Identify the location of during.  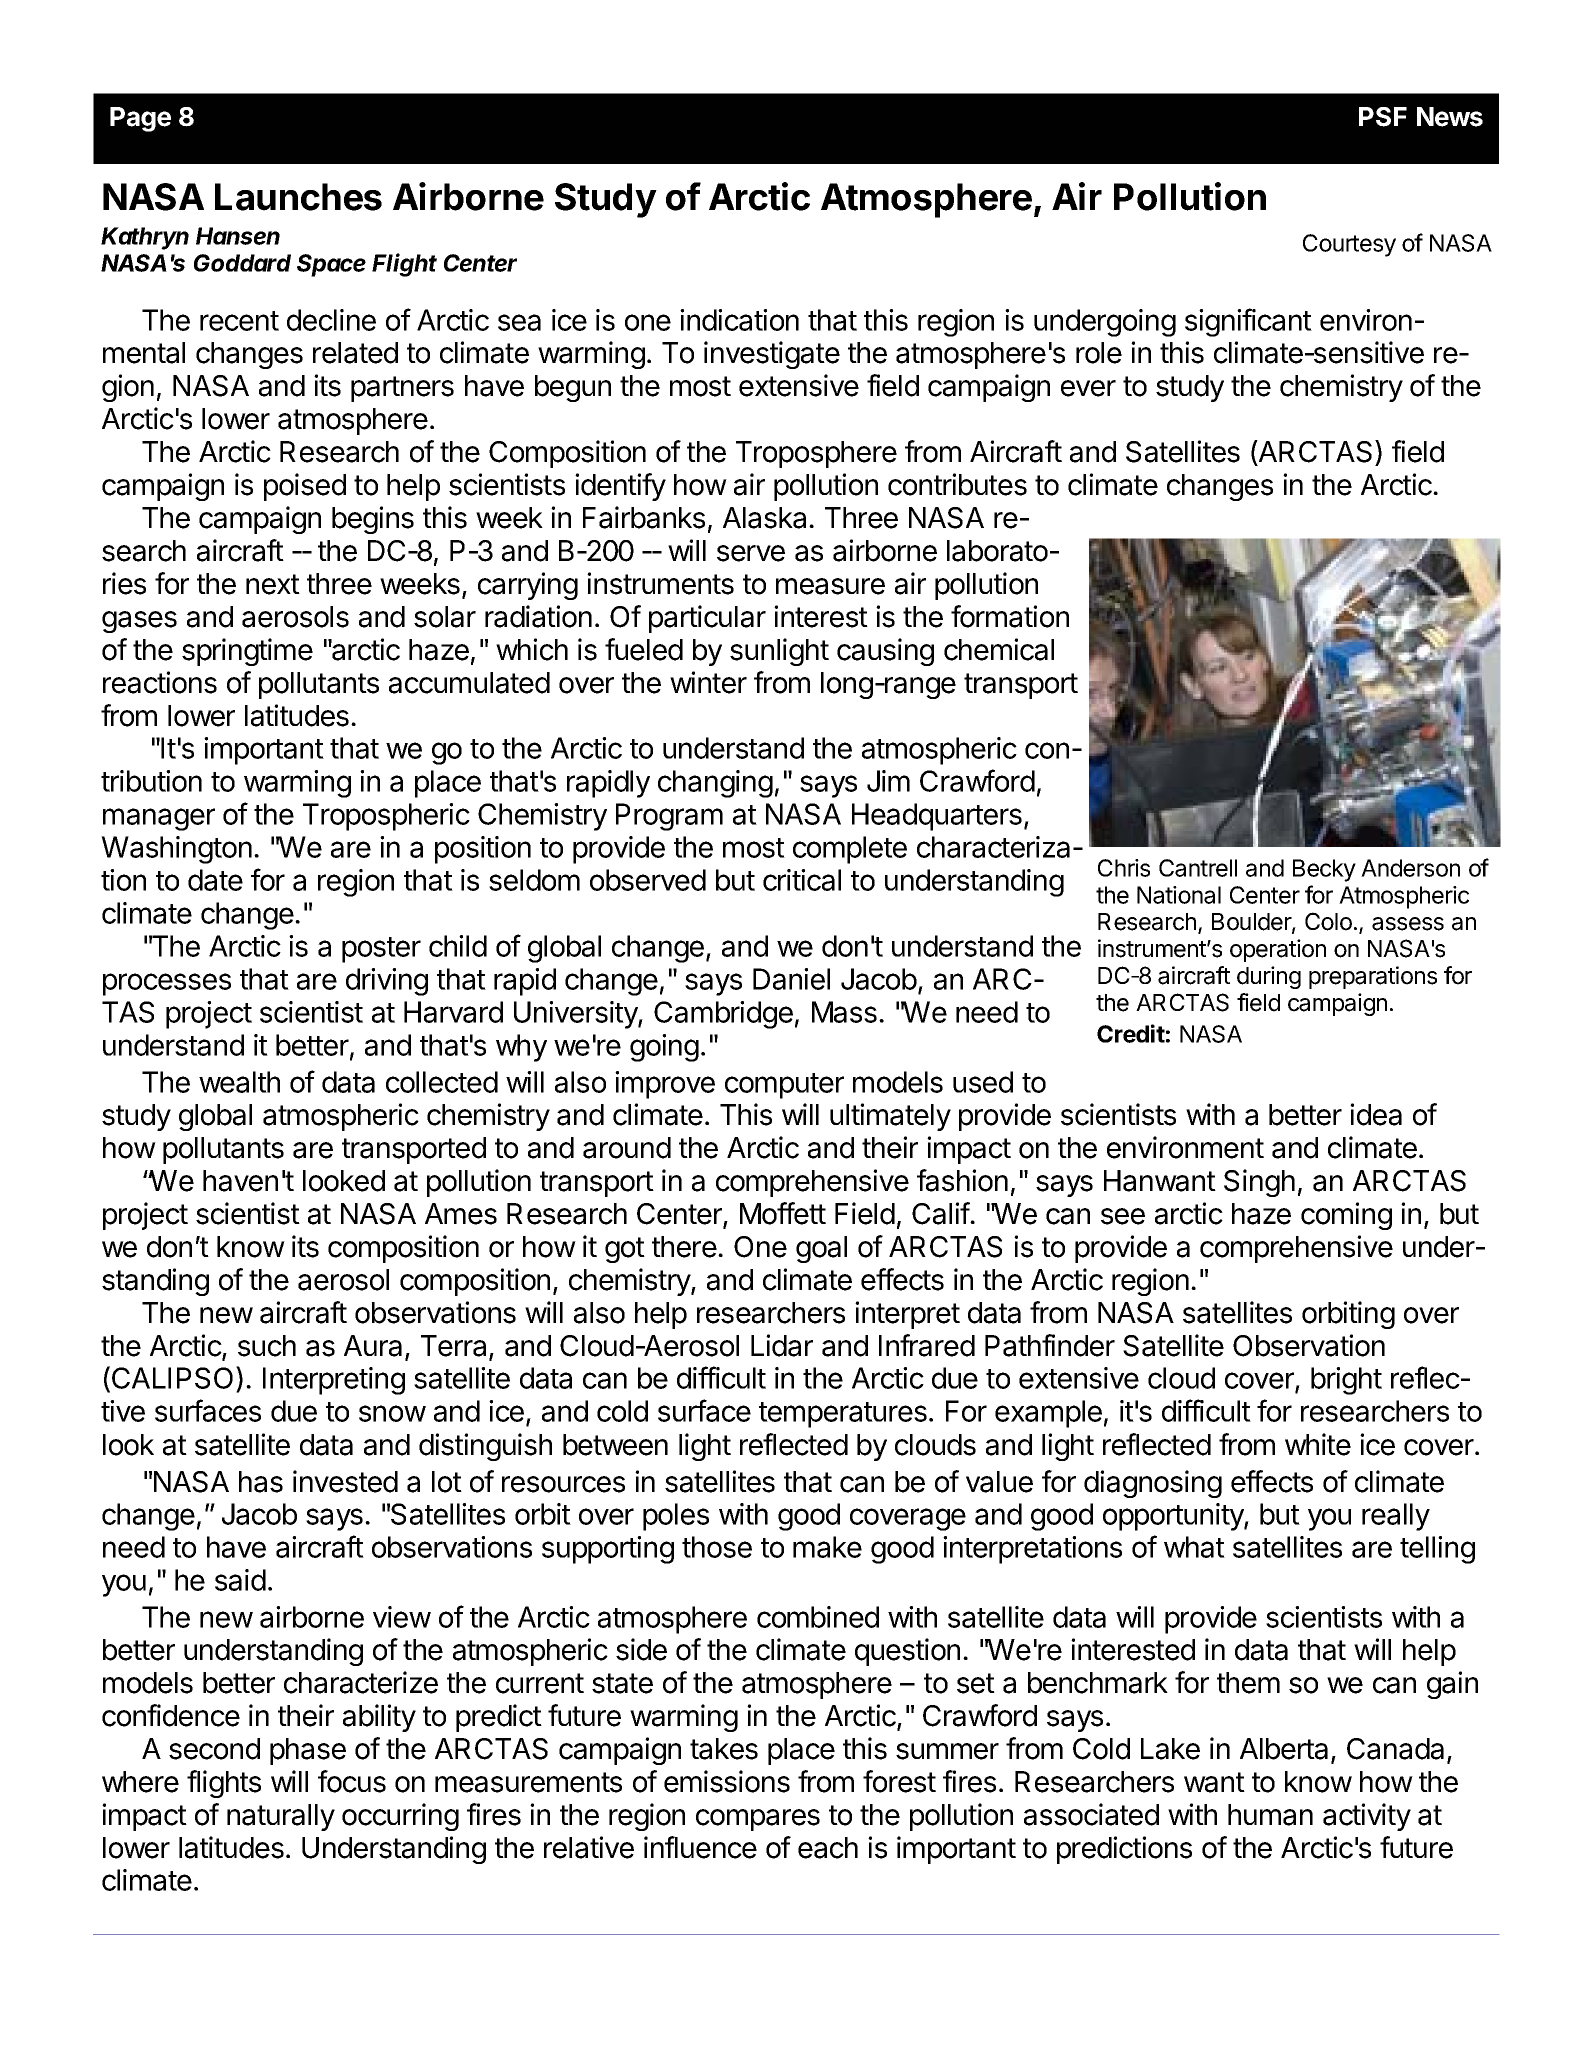
(1269, 977).
